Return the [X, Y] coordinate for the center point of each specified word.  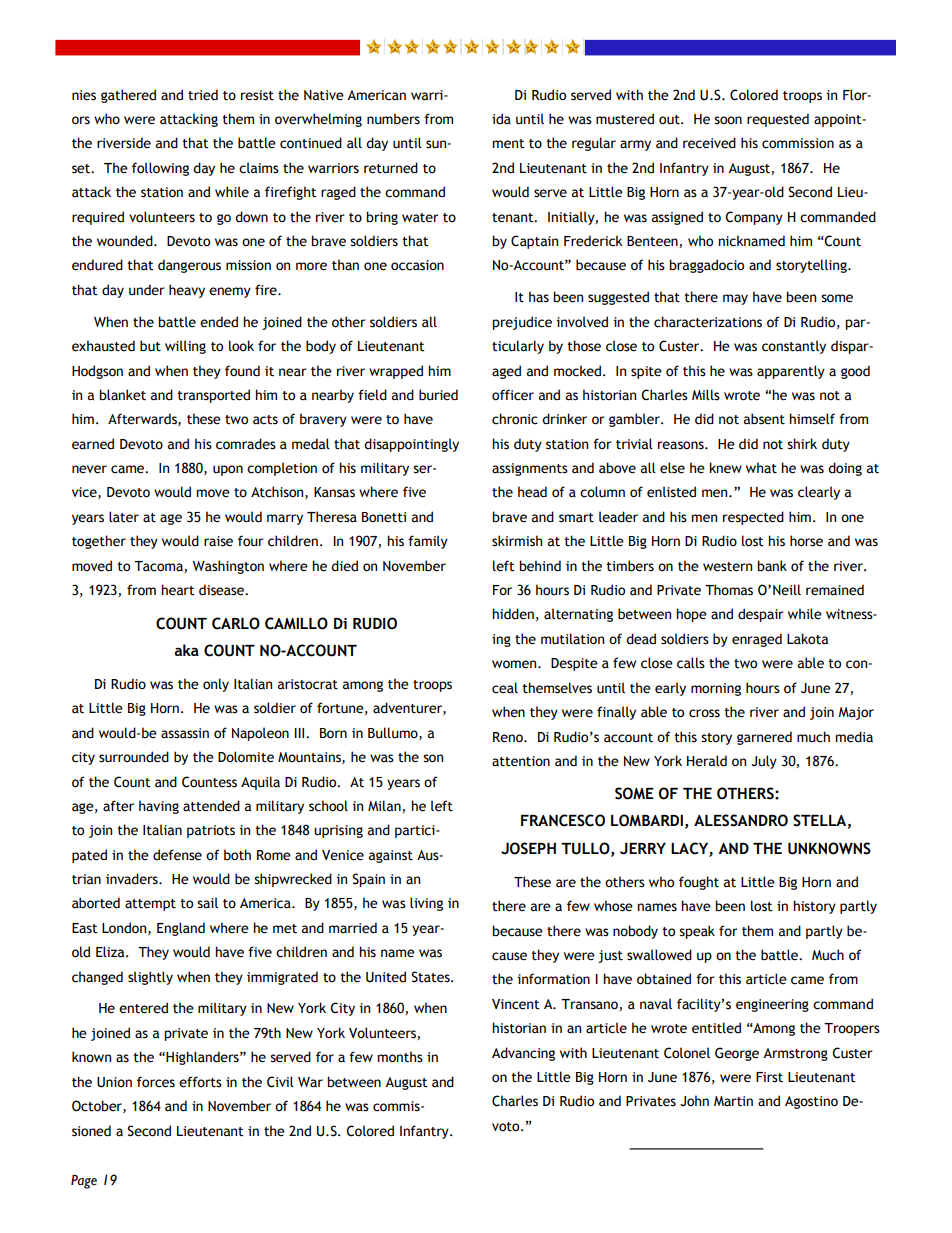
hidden [513, 614]
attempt [150, 905]
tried [203, 95]
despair [761, 615]
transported [213, 396]
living [426, 904]
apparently [791, 372]
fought [699, 883]
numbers [393, 119]
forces [156, 1082]
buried [438, 395]
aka [186, 650]
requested [778, 120]
